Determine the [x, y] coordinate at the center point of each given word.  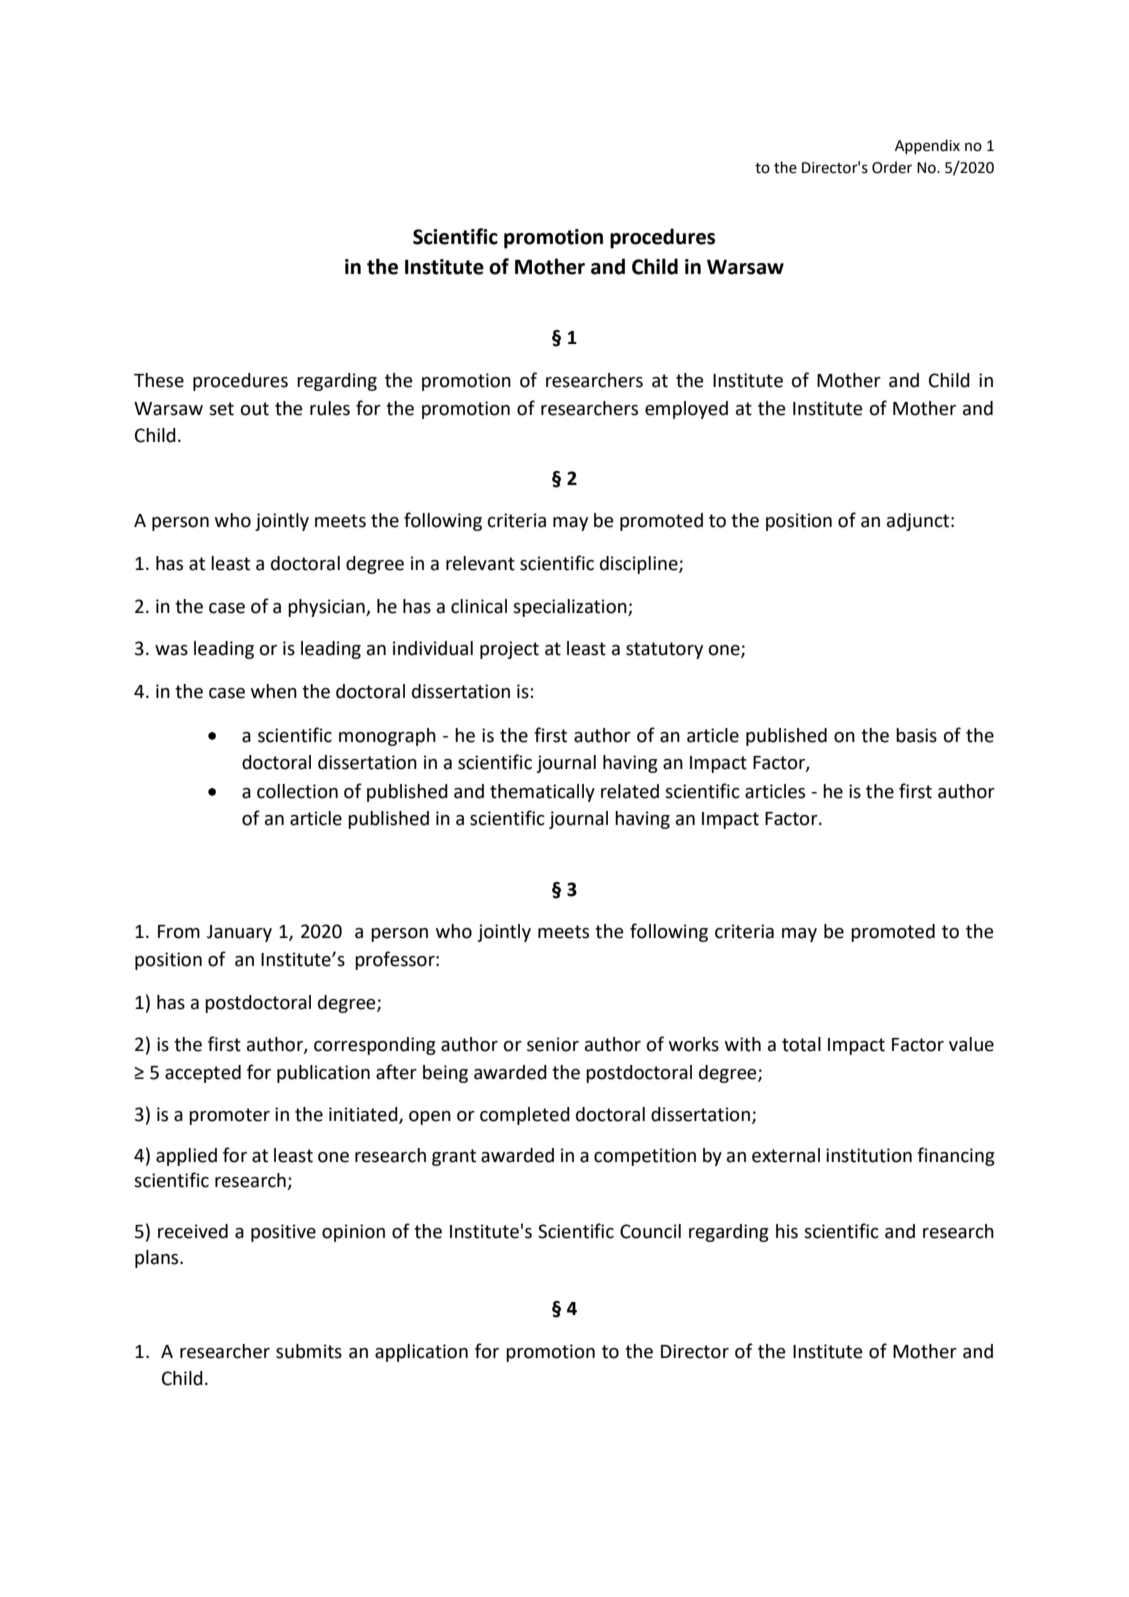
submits [309, 1351]
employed [686, 410]
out [255, 409]
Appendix [927, 146]
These [159, 380]
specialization [571, 608]
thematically [542, 793]
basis [916, 735]
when [274, 691]
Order [892, 167]
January [239, 933]
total [801, 1044]
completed [525, 1116]
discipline [640, 565]
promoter [229, 1116]
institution [869, 1155]
